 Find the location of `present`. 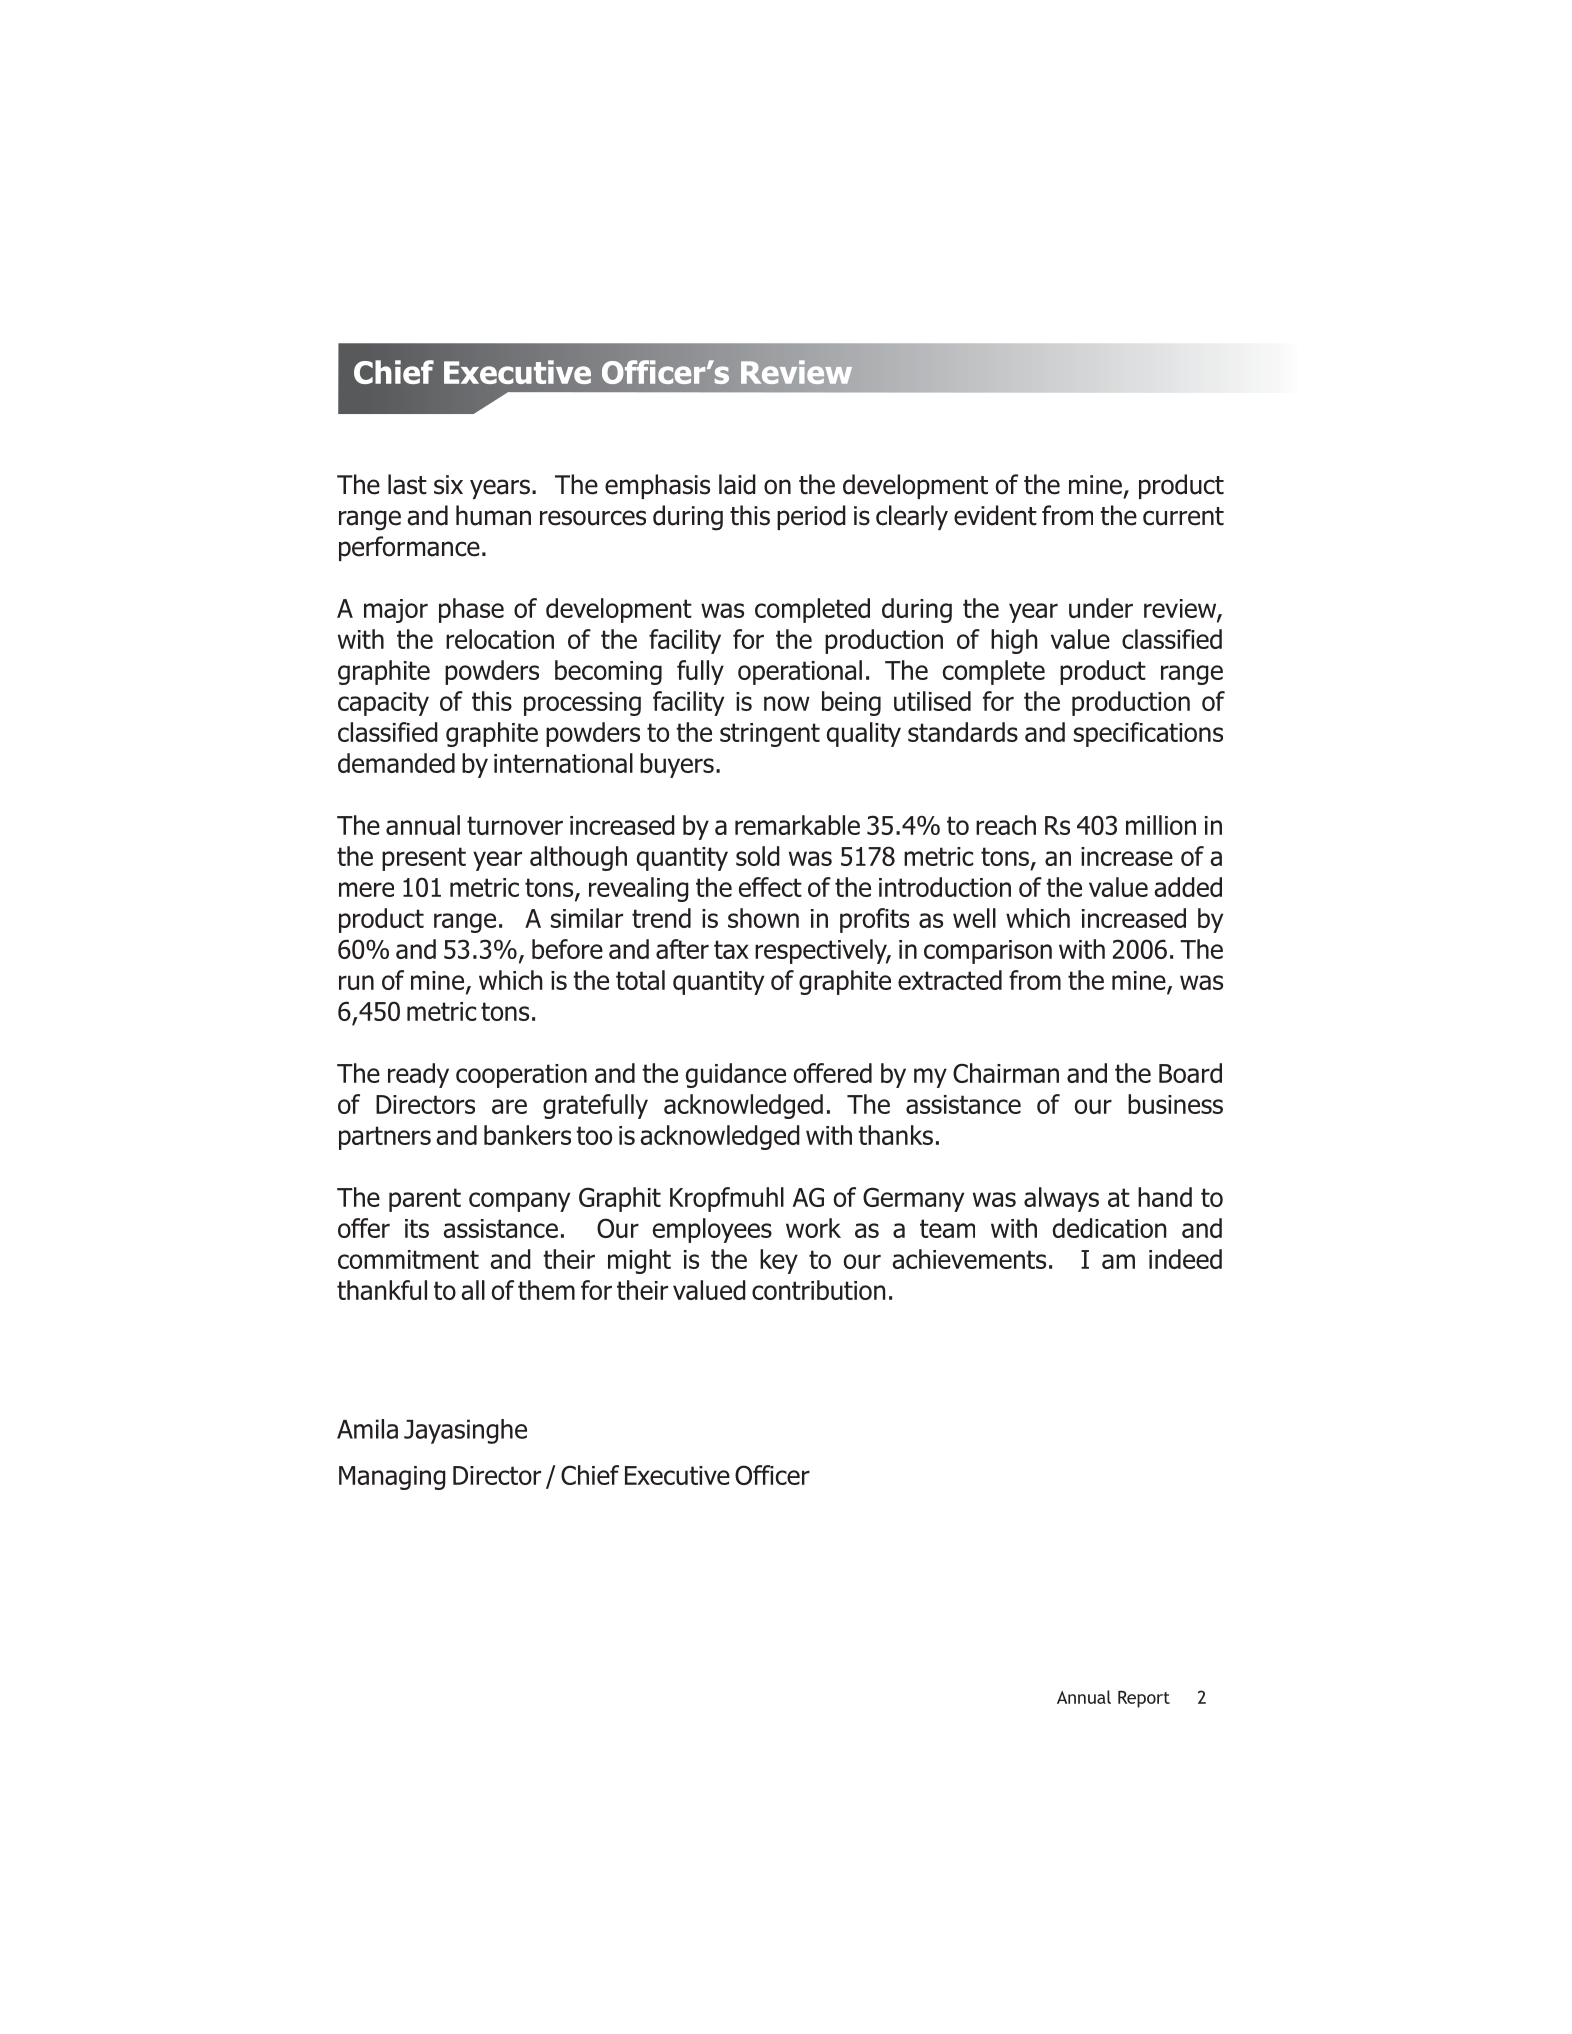

present is located at coordinates (424, 859).
